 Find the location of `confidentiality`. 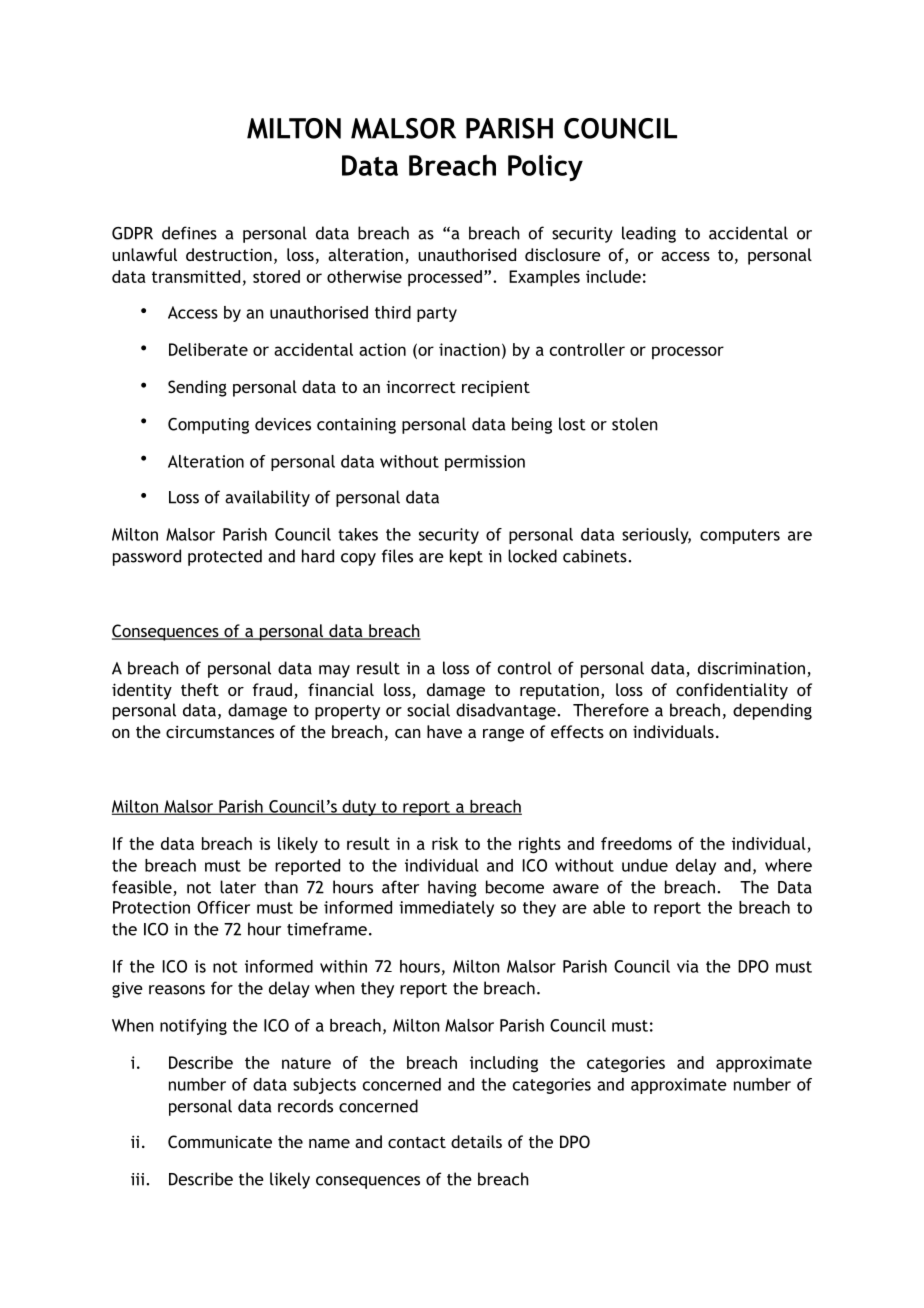

confidentiality is located at coordinates (732, 691).
